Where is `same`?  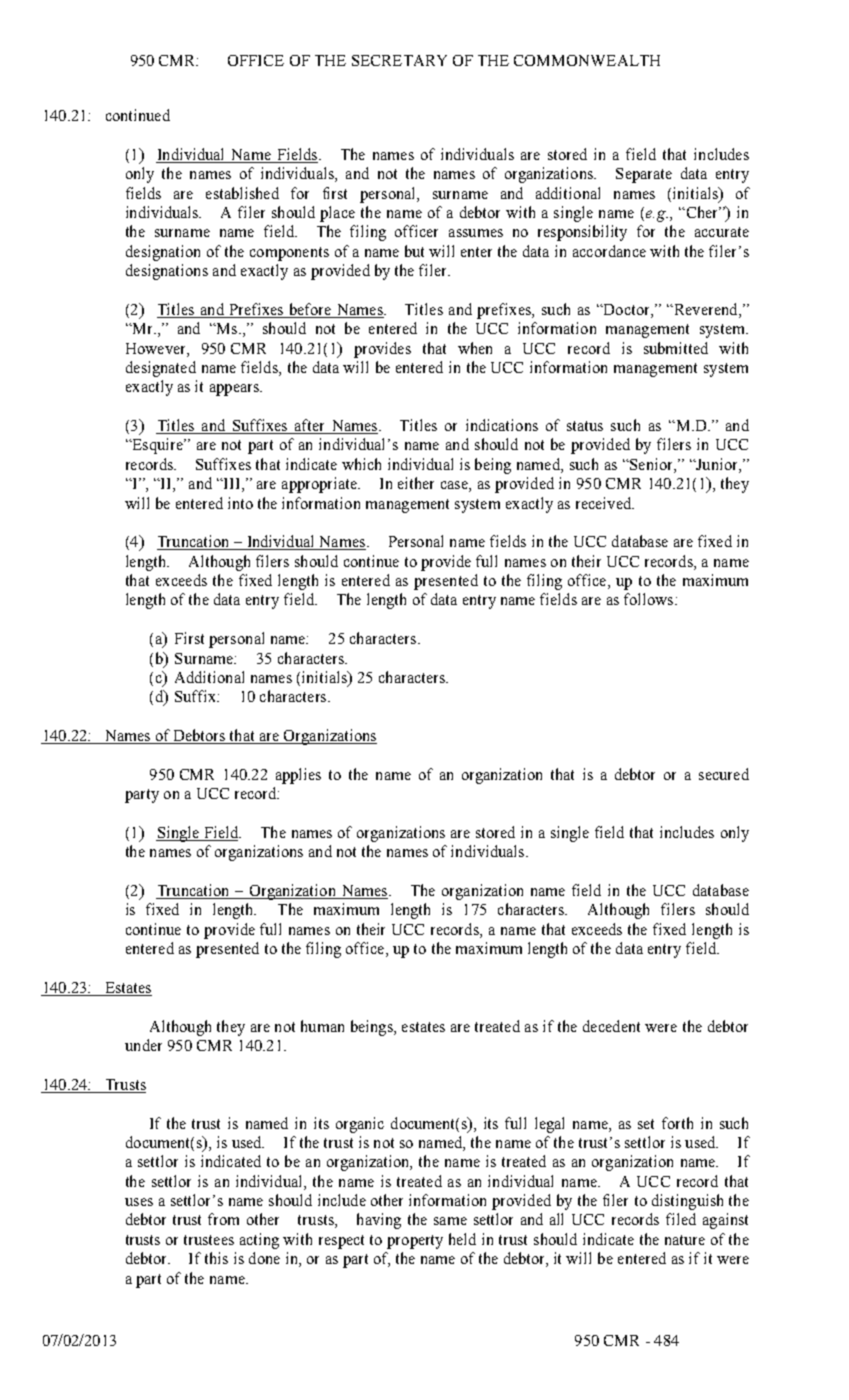
same is located at coordinates (450, 1221).
